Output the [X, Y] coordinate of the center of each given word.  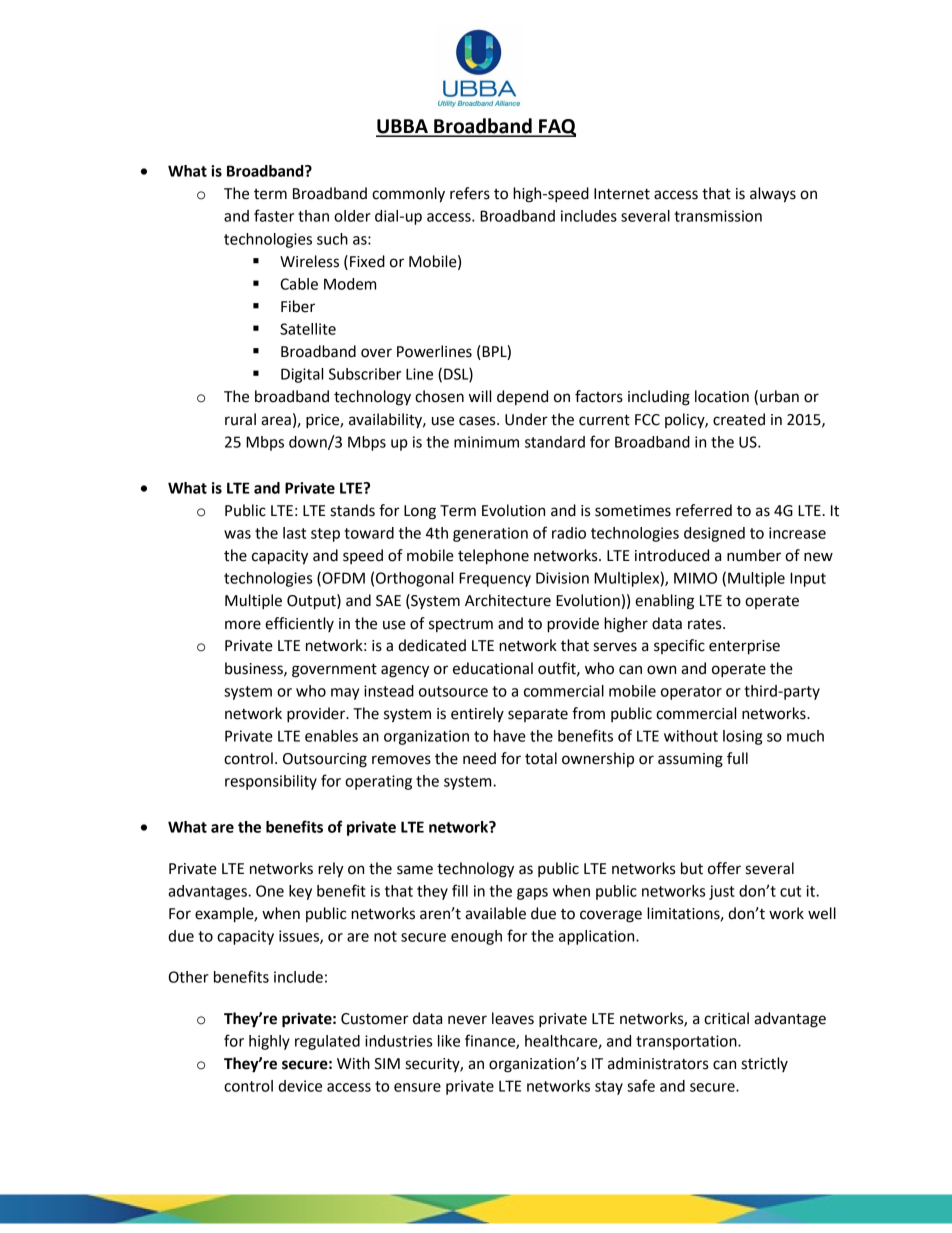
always [773, 195]
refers [470, 193]
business [255, 669]
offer [724, 868]
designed [714, 534]
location [722, 396]
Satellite [308, 329]
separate [538, 715]
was [237, 534]
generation [490, 534]
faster [274, 215]
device [300, 1086]
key [300, 892]
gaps [532, 894]
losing [742, 737]
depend [522, 397]
